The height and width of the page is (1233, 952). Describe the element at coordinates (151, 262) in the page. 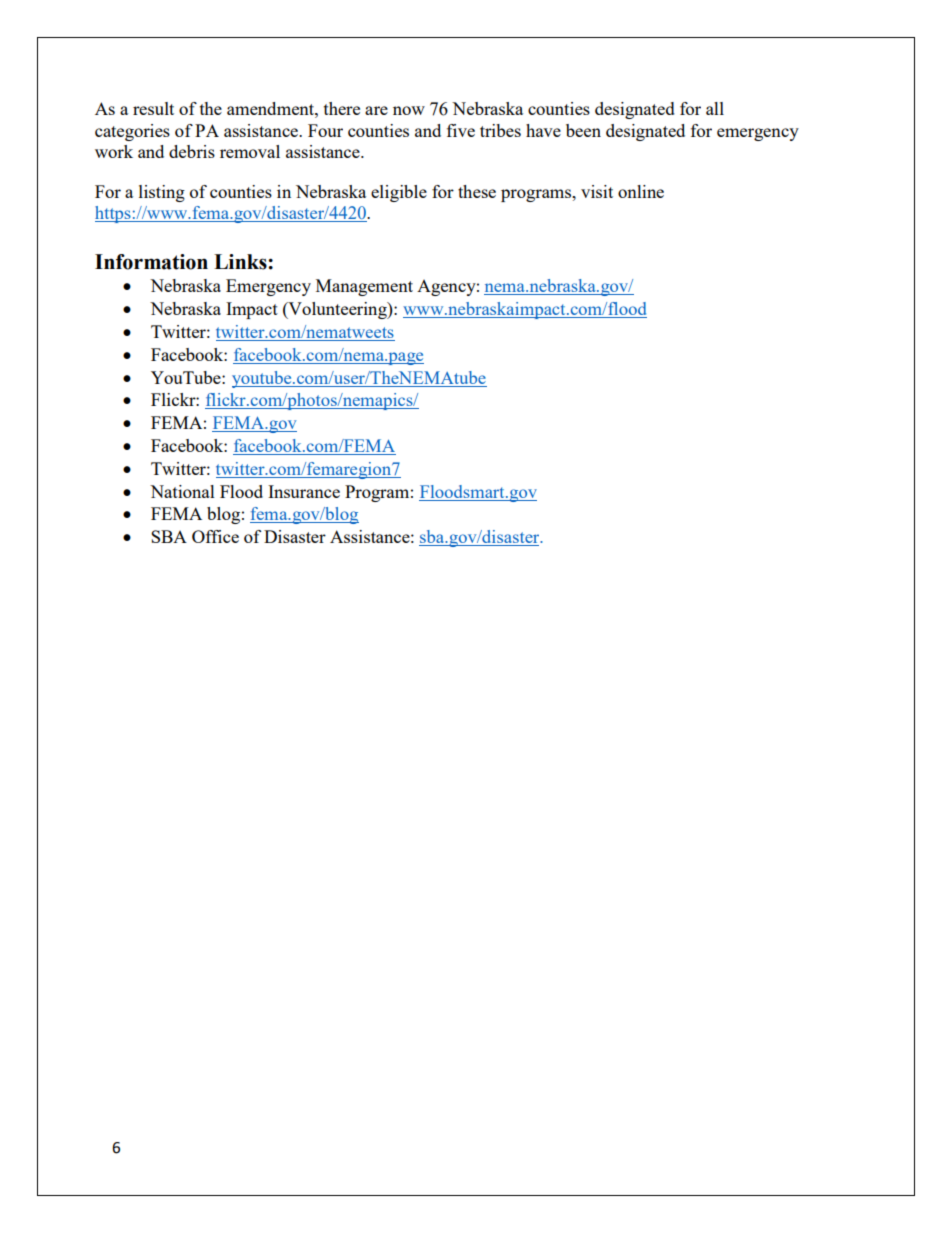

I see `Information` at that location.
